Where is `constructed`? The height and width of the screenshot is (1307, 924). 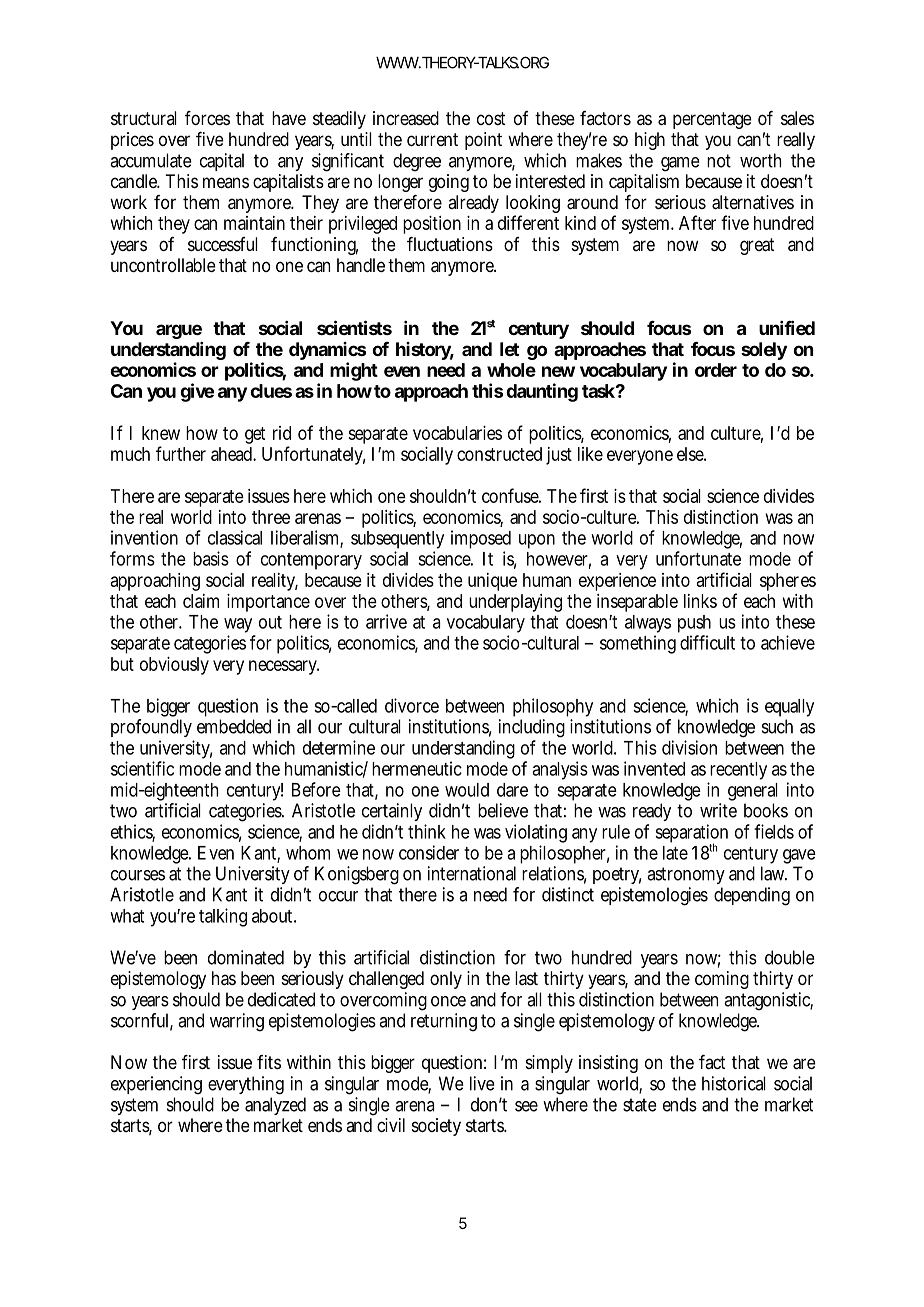
constructed is located at coordinates (499, 454).
